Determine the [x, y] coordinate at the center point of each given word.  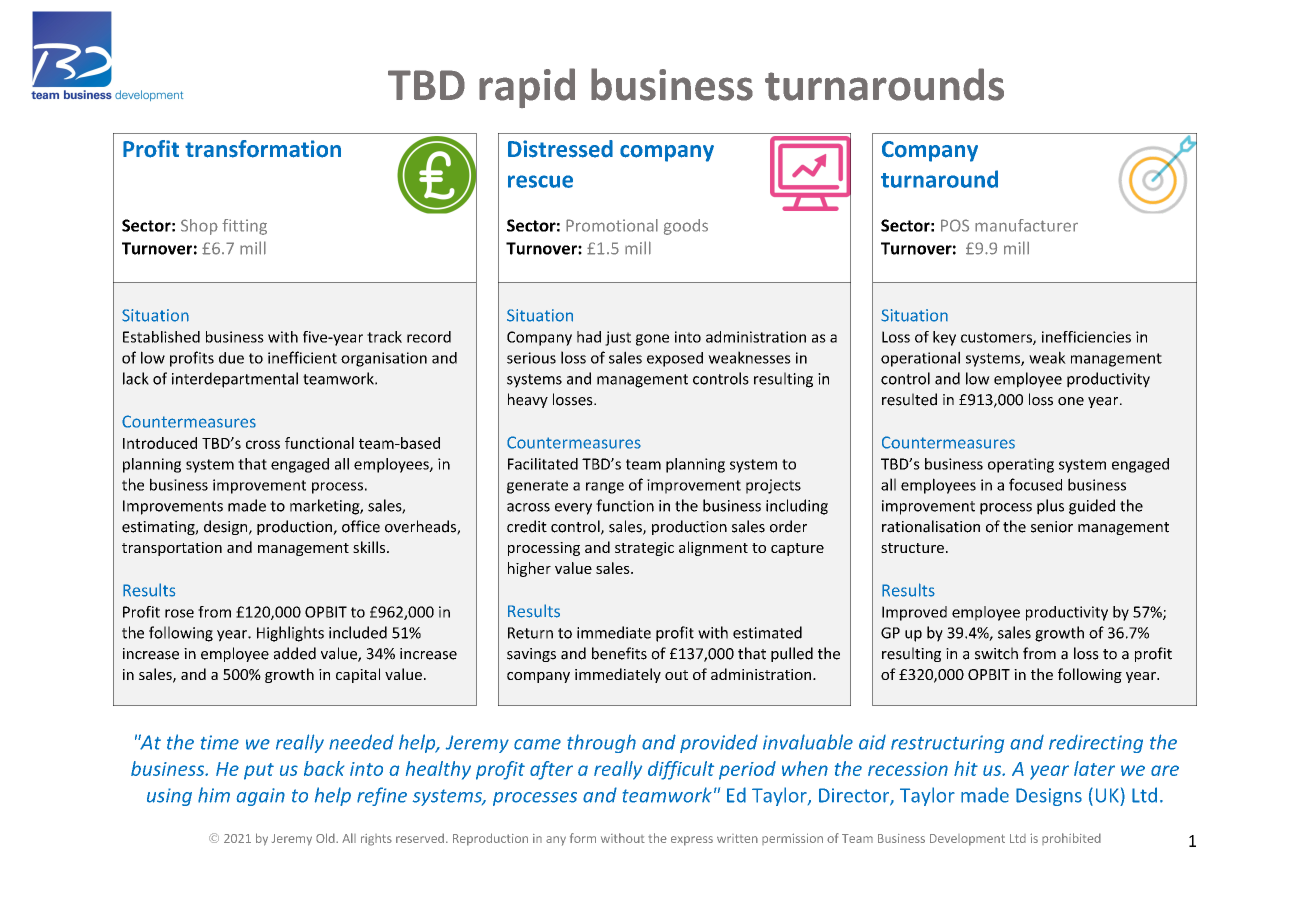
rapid [527, 88]
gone [652, 340]
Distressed [560, 149]
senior [1052, 527]
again [261, 797]
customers [997, 338]
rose [179, 613]
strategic [644, 549]
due [231, 358]
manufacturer [1026, 225]
